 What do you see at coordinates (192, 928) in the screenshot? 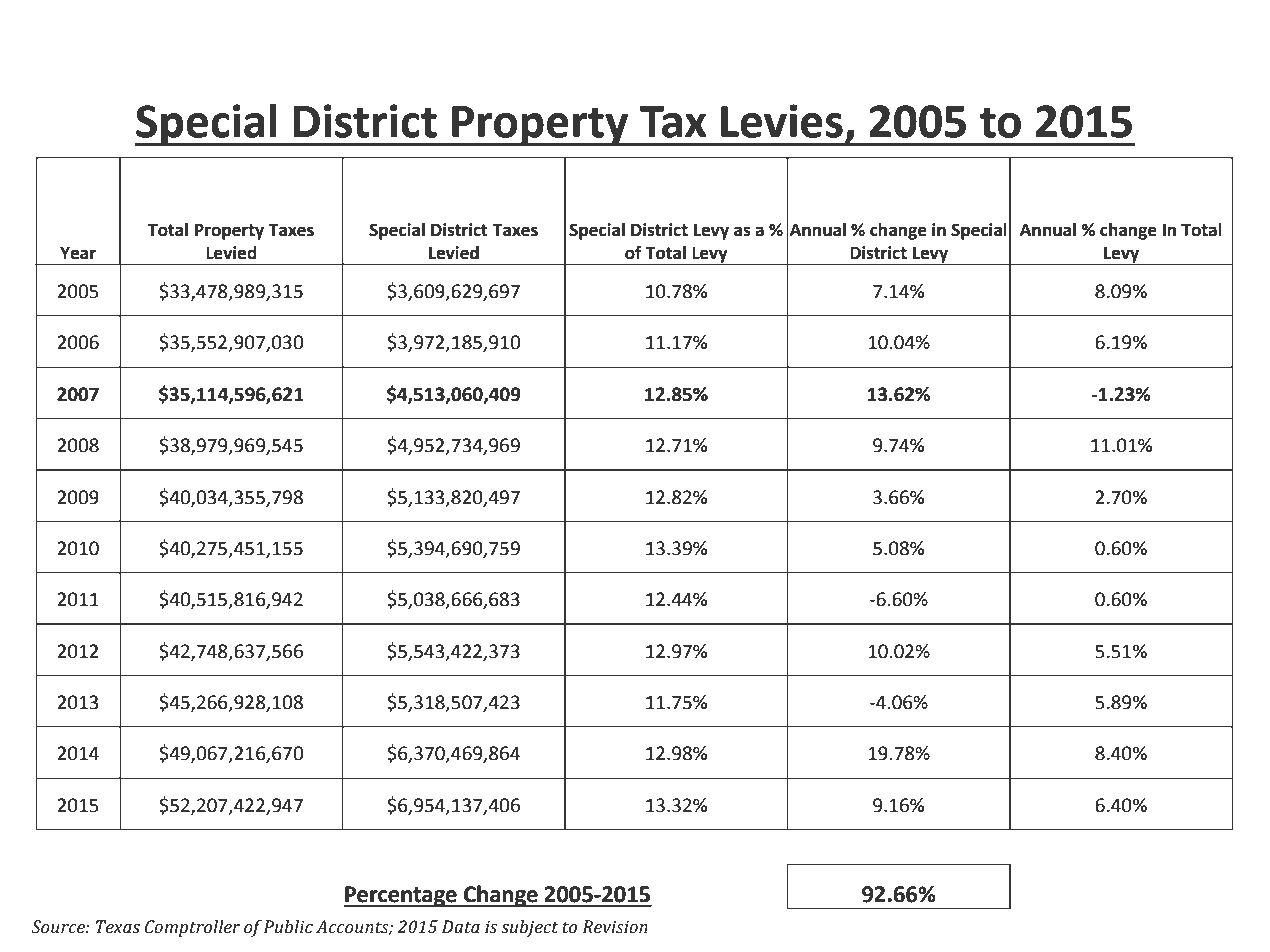
I see `Comptroller` at bounding box center [192, 928].
